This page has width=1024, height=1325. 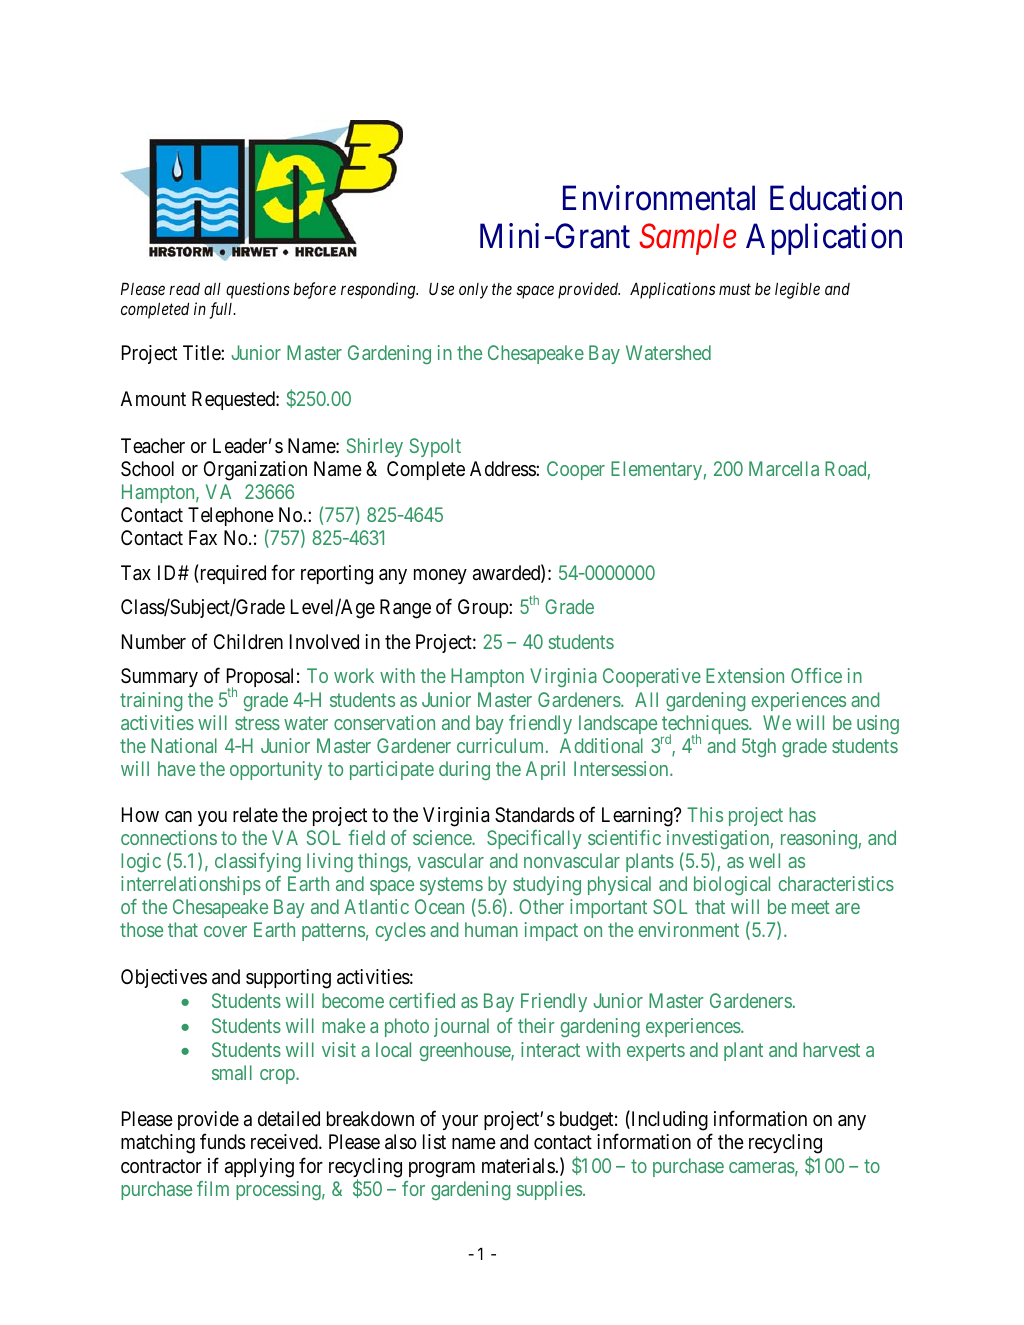 I want to click on materials, so click(x=519, y=1166).
